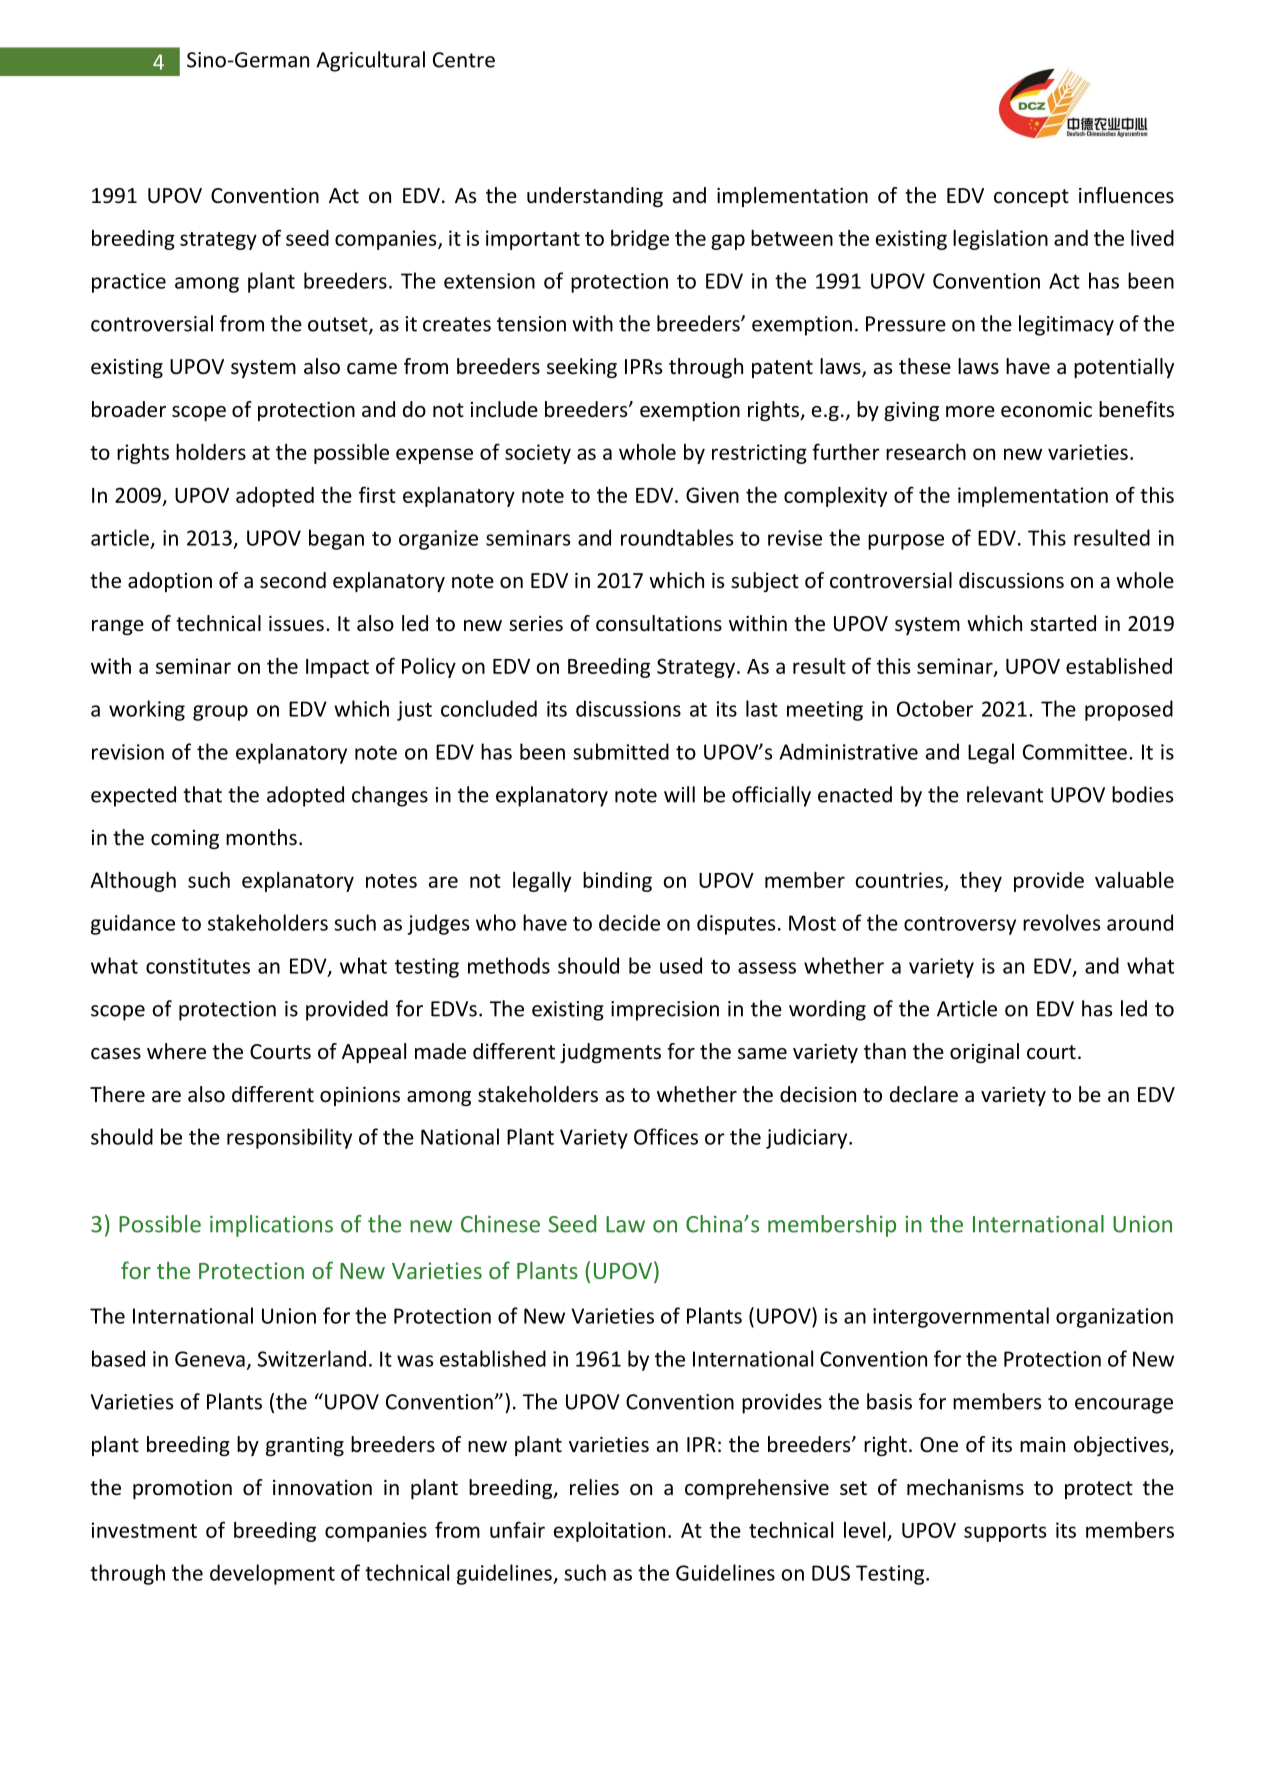 The height and width of the screenshot is (1789, 1265). I want to click on development, so click(272, 1574).
